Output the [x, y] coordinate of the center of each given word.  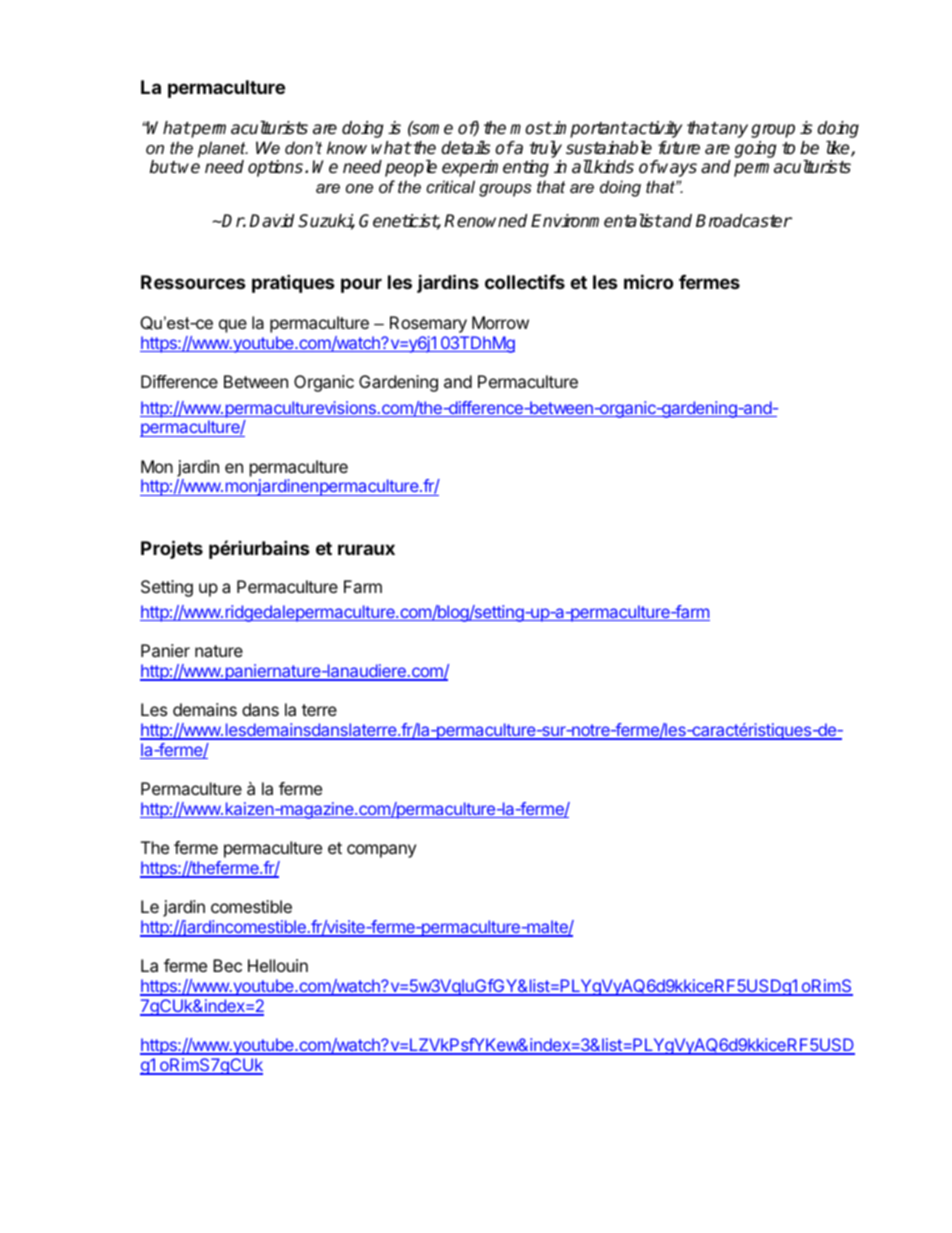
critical [450, 186]
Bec [227, 965]
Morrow [500, 322]
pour [361, 285]
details [465, 148]
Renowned [485, 221]
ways [677, 170]
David [271, 221]
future [679, 148]
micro [648, 281]
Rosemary [428, 324]
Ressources [193, 282]
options [277, 168]
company [381, 851]
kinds [613, 167]
